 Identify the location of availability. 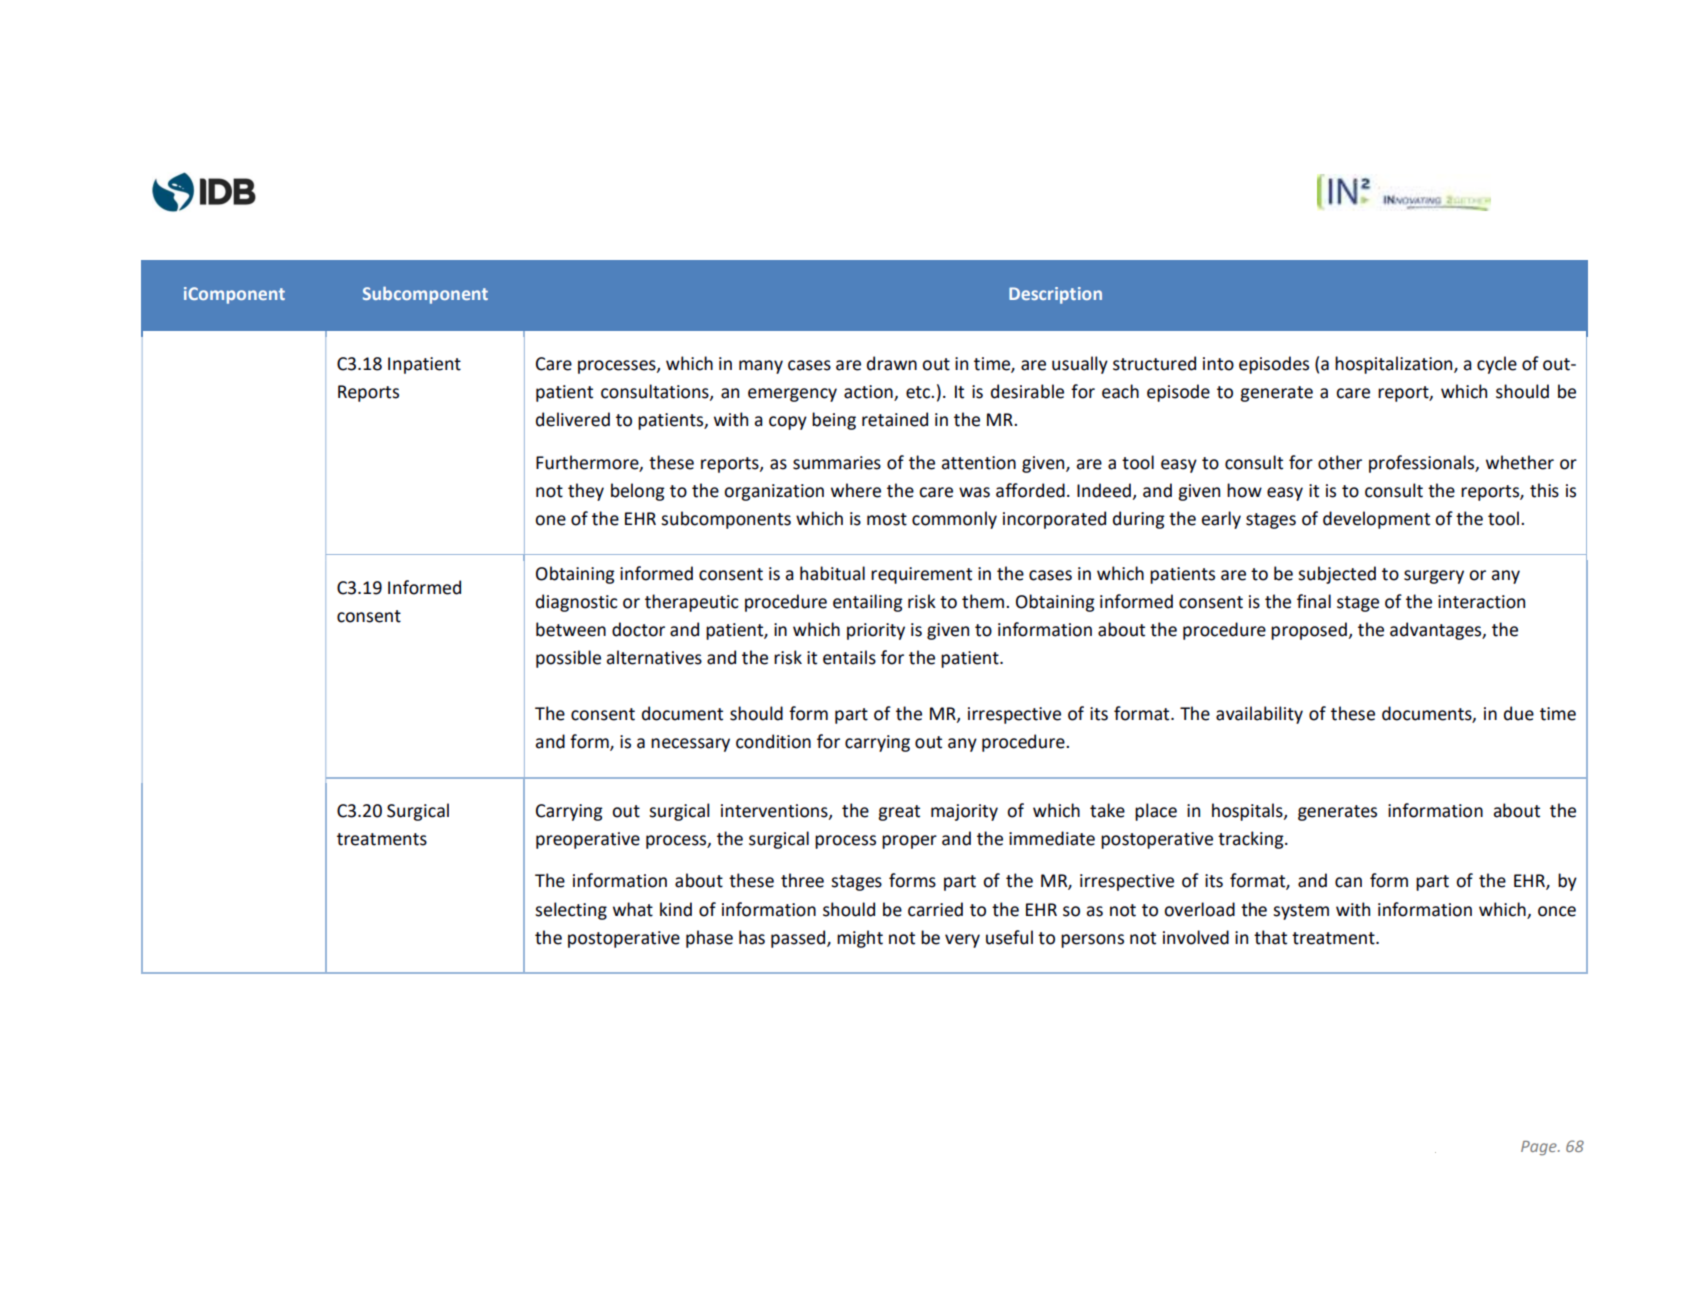
(1259, 715).
